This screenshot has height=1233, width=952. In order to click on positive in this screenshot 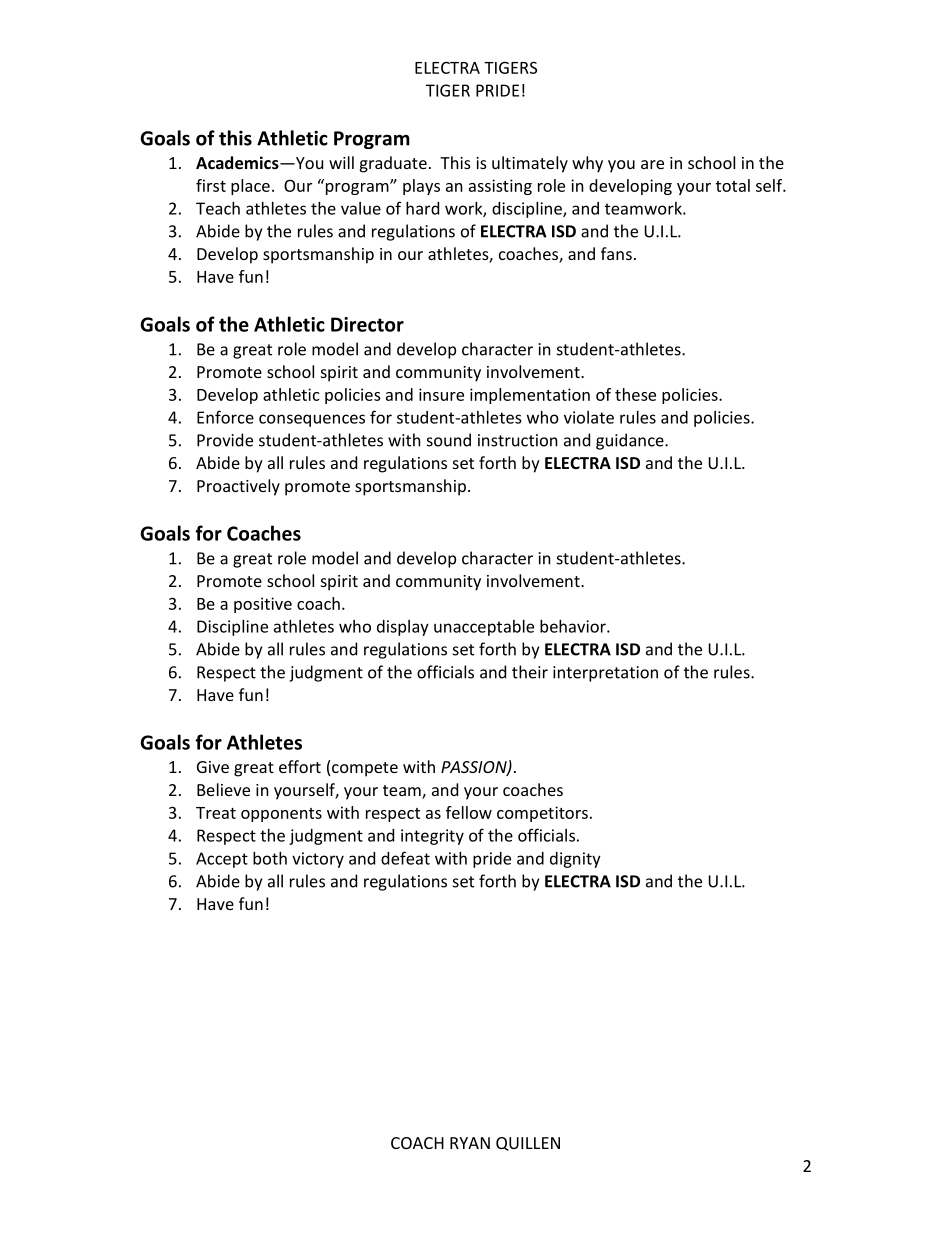, I will do `click(263, 605)`.
